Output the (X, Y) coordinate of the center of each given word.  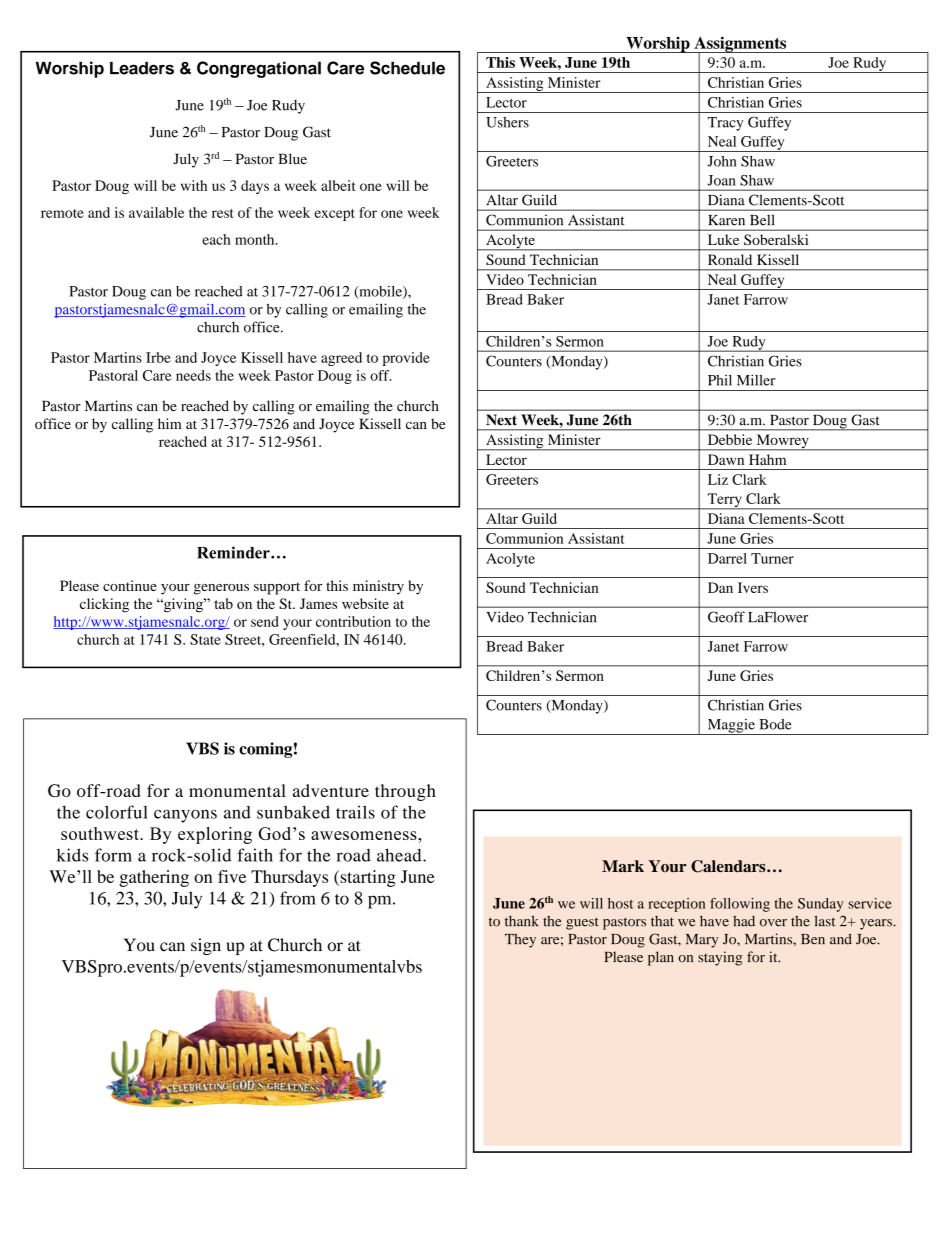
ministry (378, 587)
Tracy (725, 124)
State (205, 639)
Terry (724, 501)
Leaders (142, 68)
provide (406, 359)
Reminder (234, 552)
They (520, 940)
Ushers (507, 122)
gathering (154, 878)
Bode (775, 724)
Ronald (730, 259)
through (405, 792)
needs (193, 375)
